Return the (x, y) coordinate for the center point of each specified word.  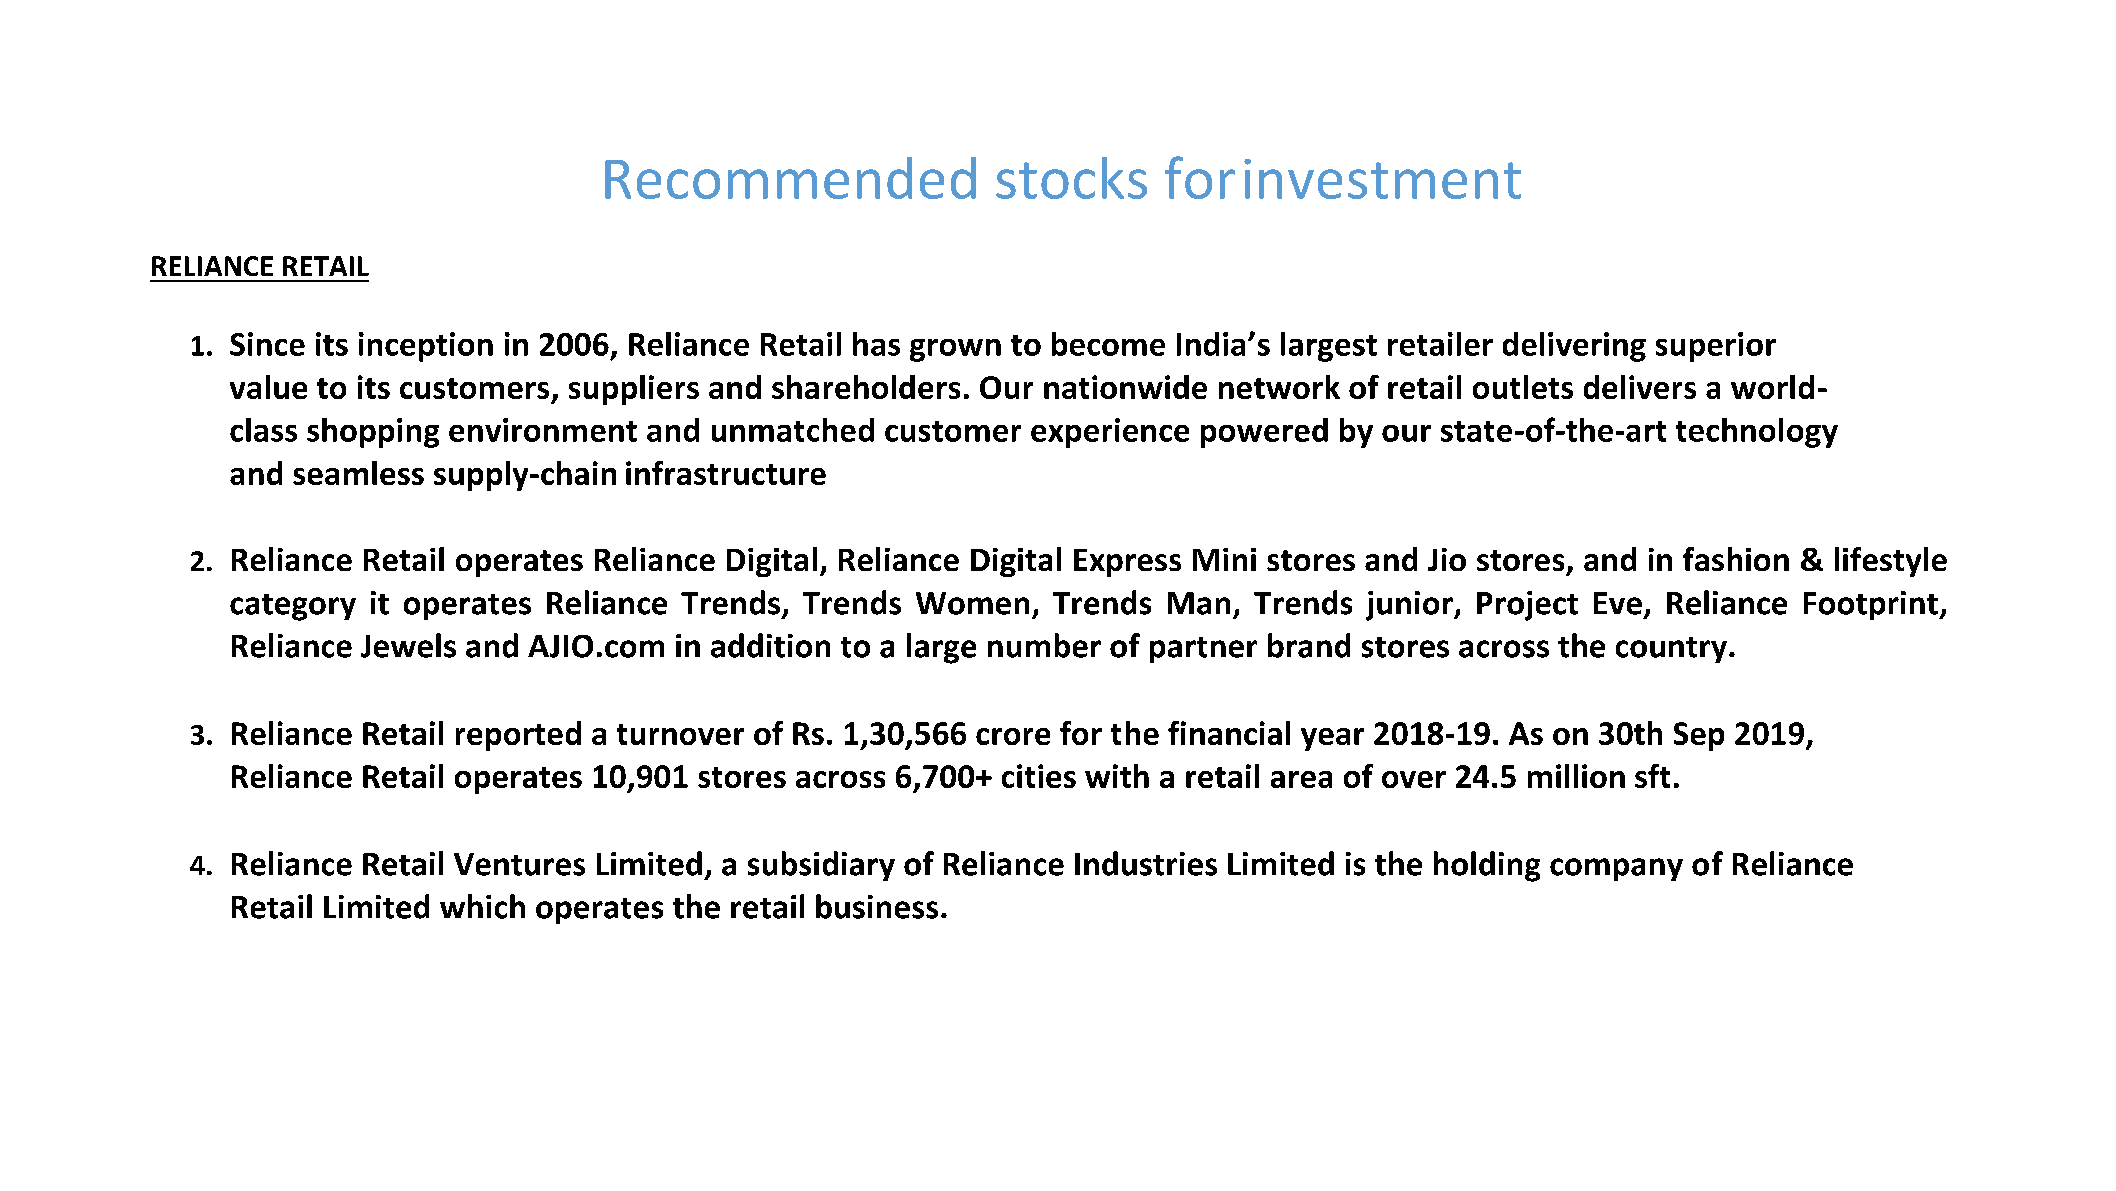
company (1616, 869)
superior (1716, 347)
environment (543, 430)
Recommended (790, 178)
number (1044, 645)
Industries (1146, 863)
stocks (1071, 178)
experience (1110, 433)
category (293, 607)
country (1671, 650)
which (482, 906)
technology (1757, 433)
